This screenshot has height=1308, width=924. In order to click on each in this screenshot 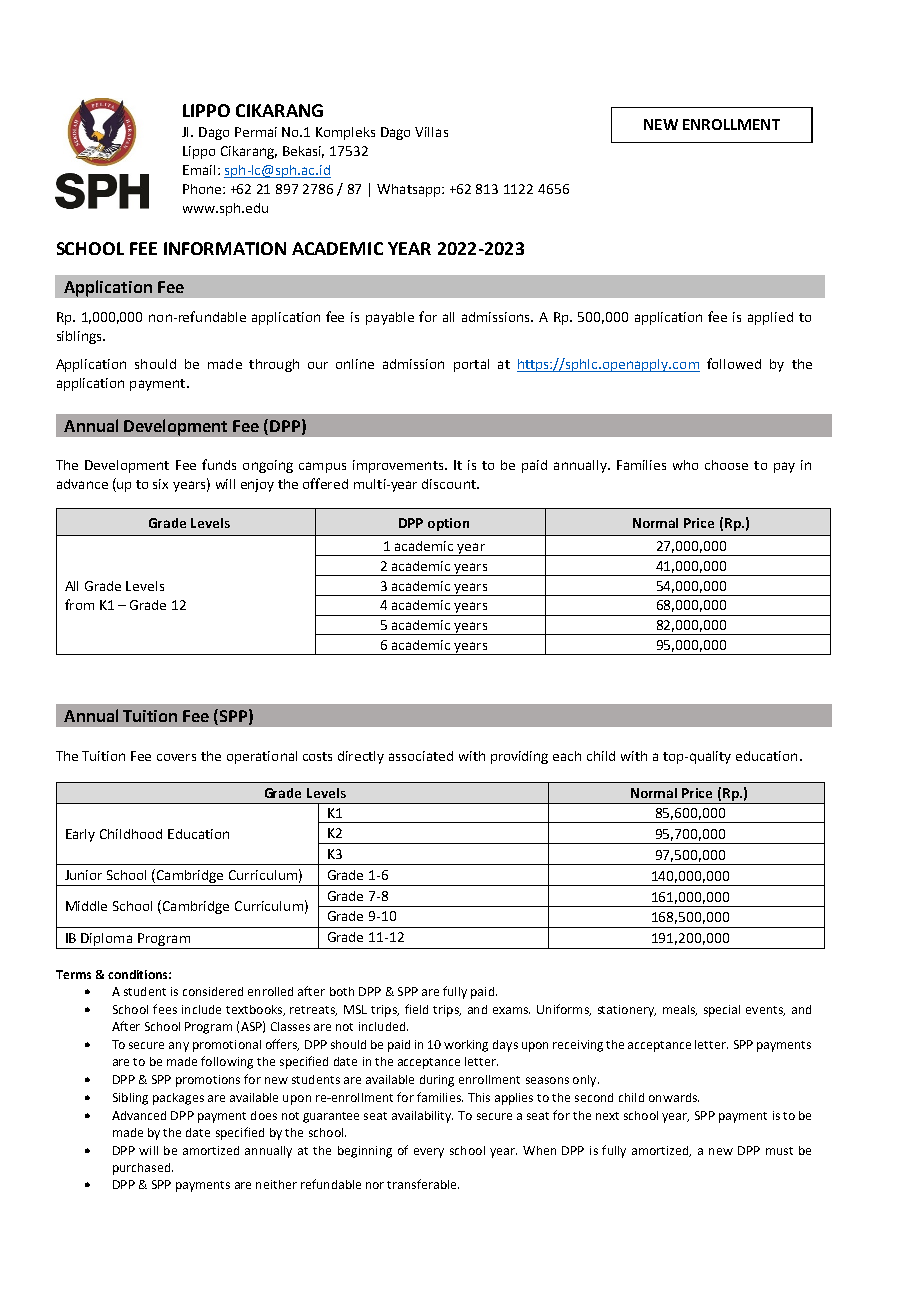, I will do `click(567, 756)`.
